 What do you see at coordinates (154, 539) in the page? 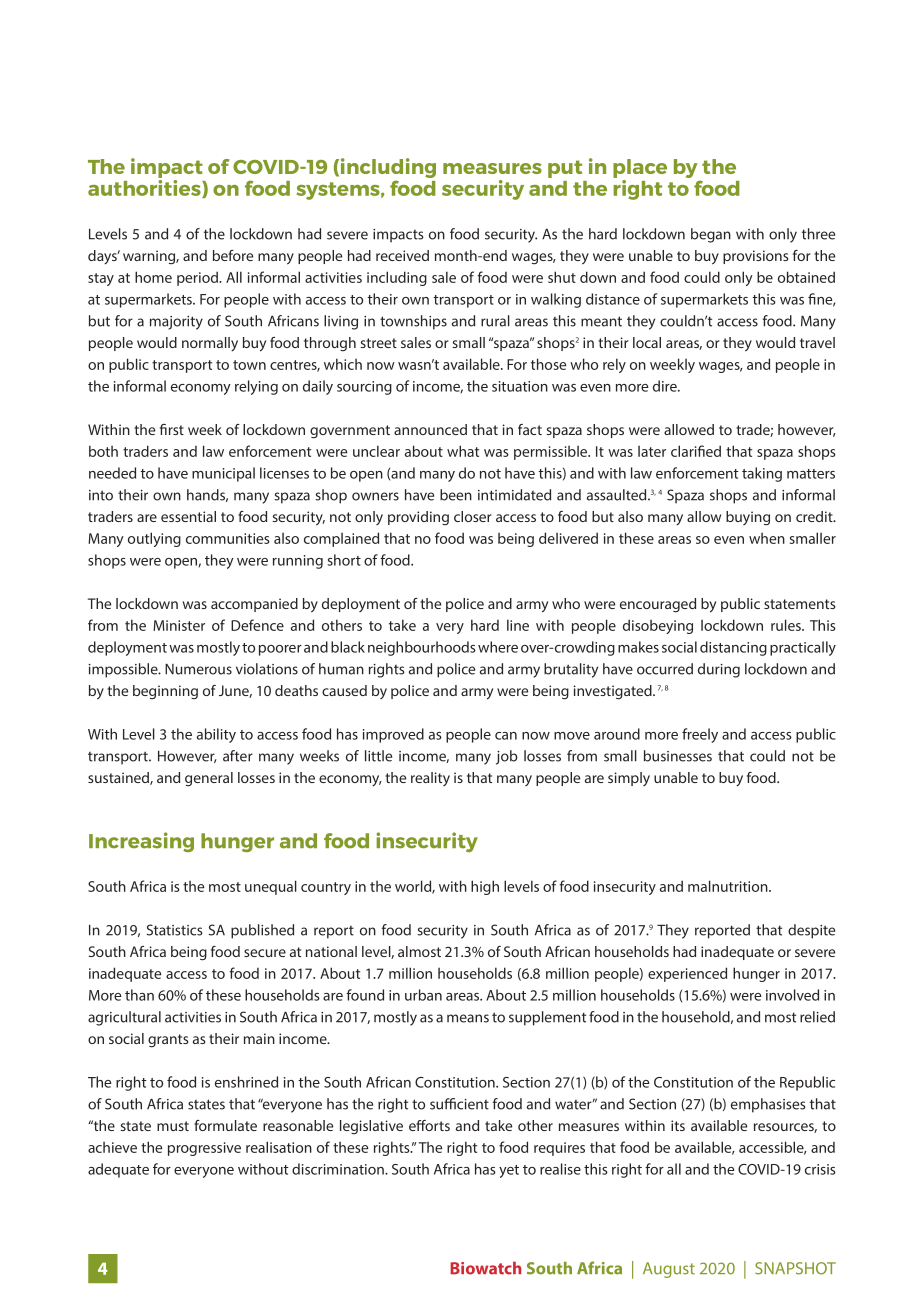
I see `outlying` at bounding box center [154, 539].
